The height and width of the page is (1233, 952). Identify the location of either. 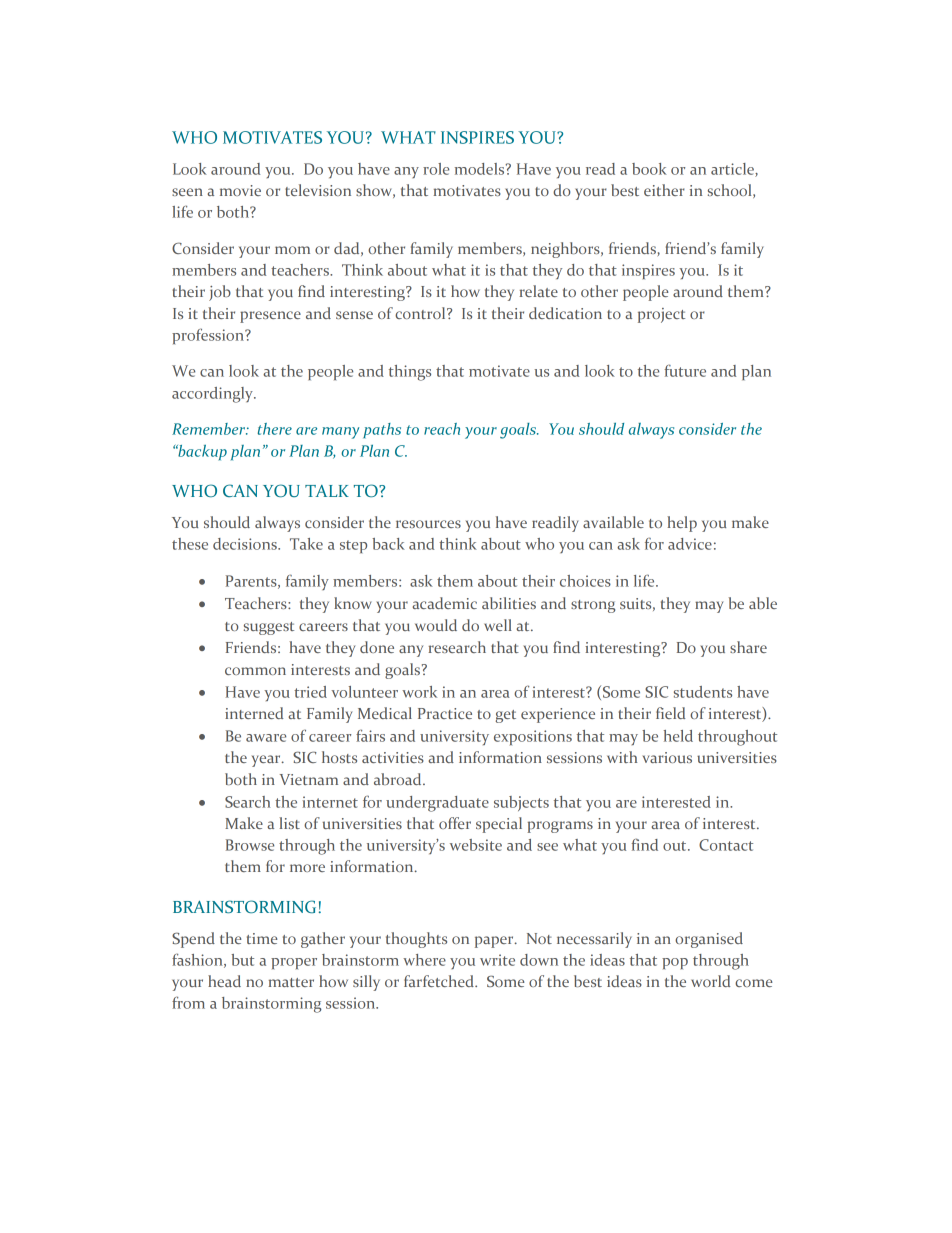
(664, 190).
